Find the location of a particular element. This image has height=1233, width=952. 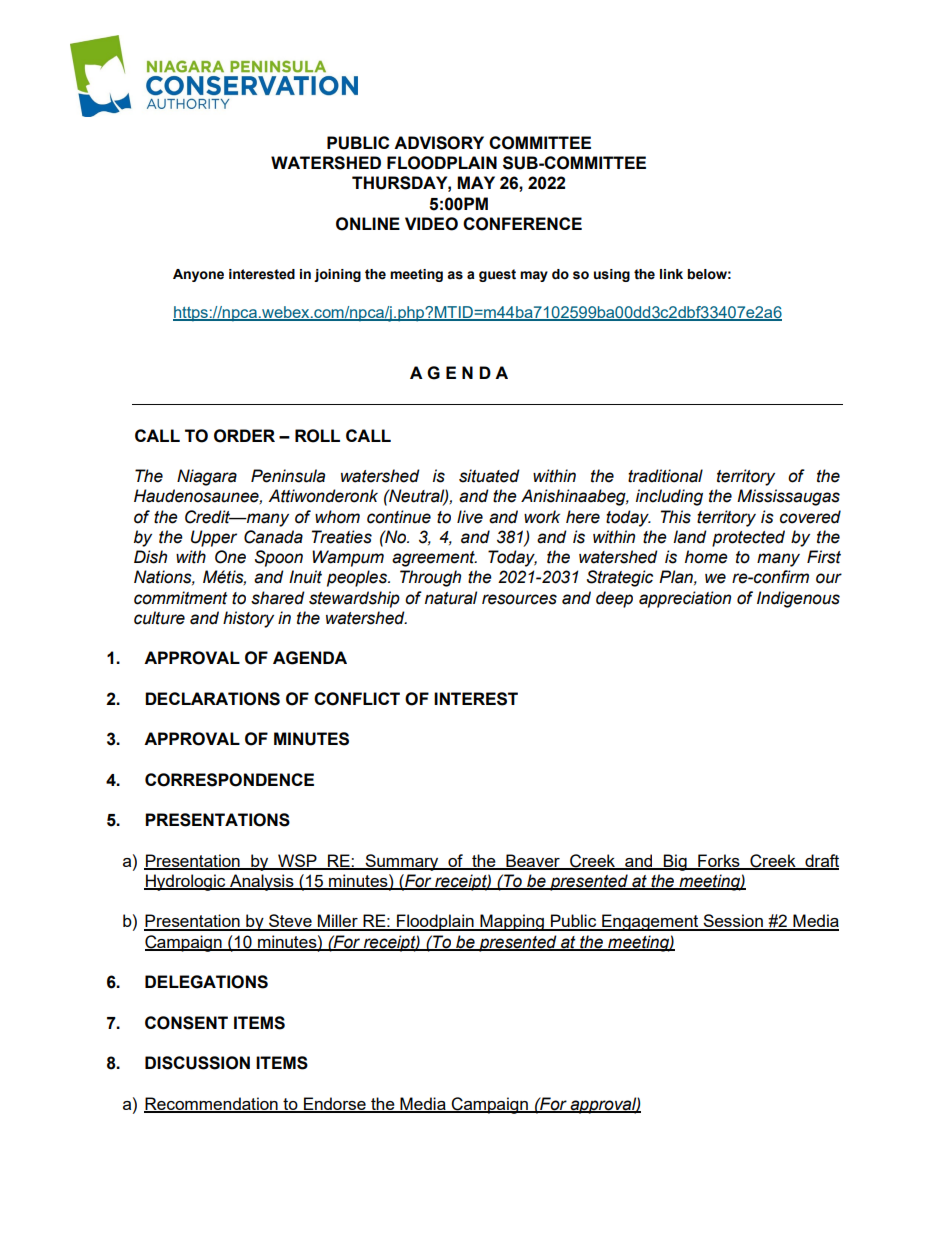

guest is located at coordinates (497, 275).
